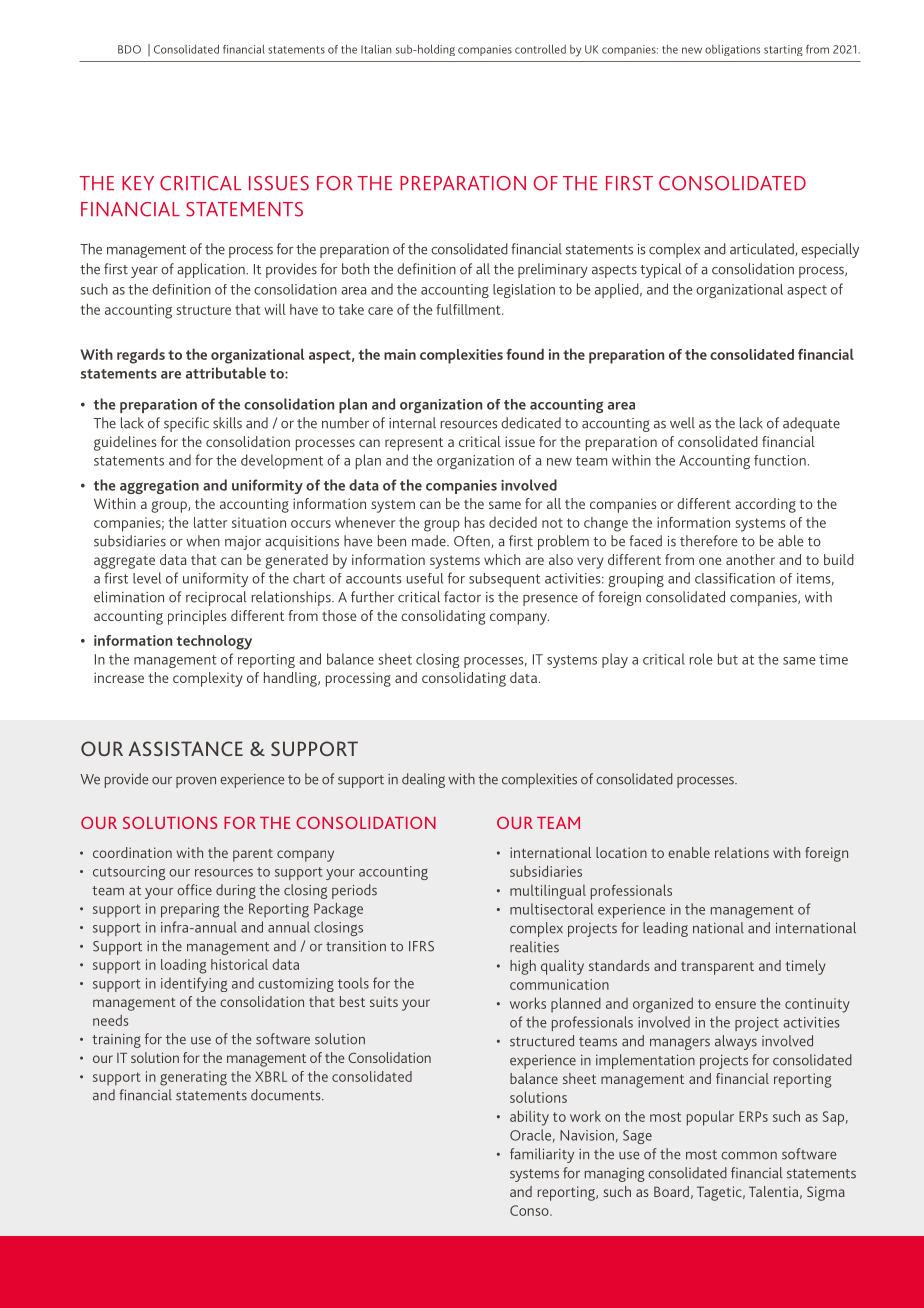  Describe the element at coordinates (193, 1078) in the screenshot. I see `generating` at that location.
